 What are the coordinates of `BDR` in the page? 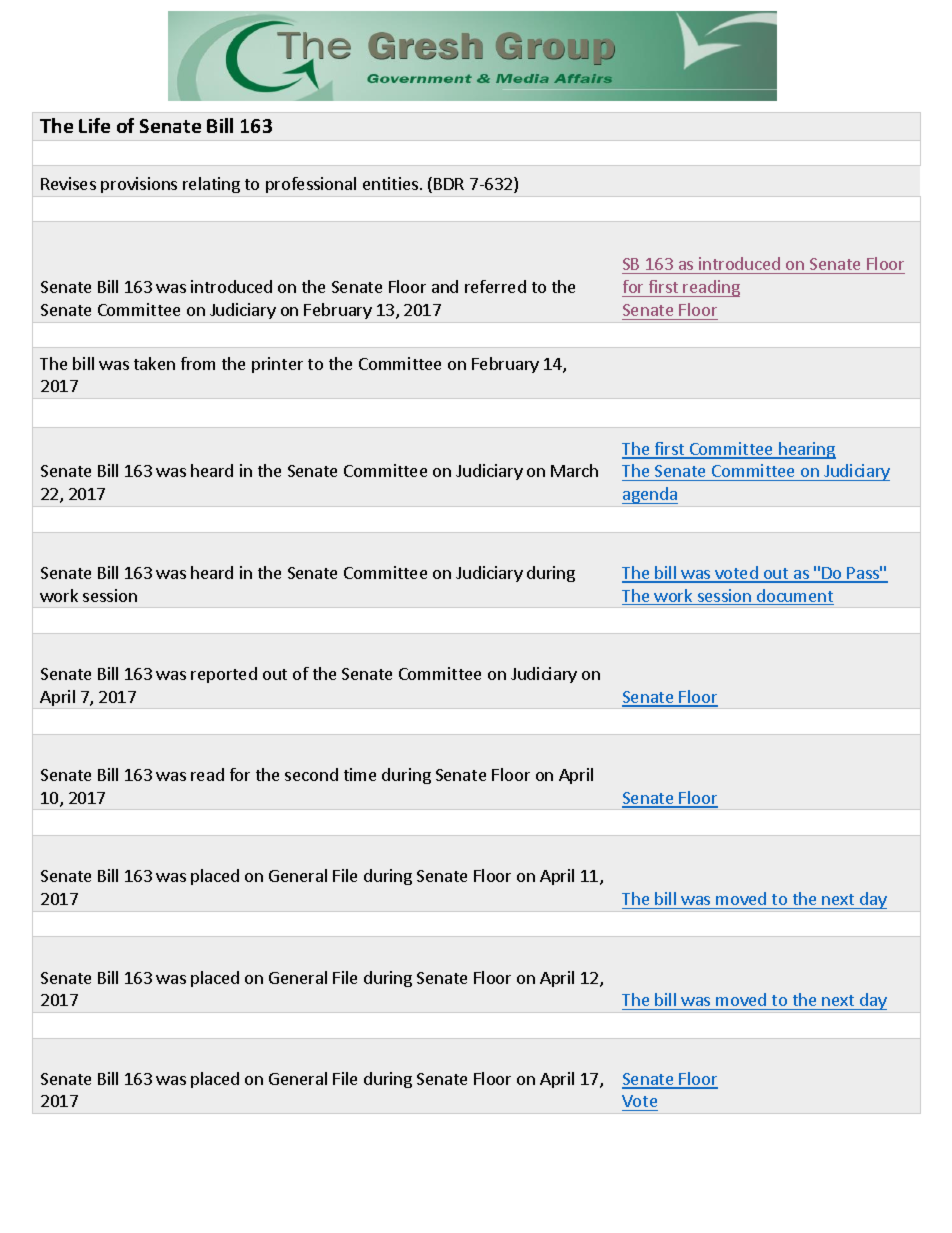 It's located at (449, 184).
